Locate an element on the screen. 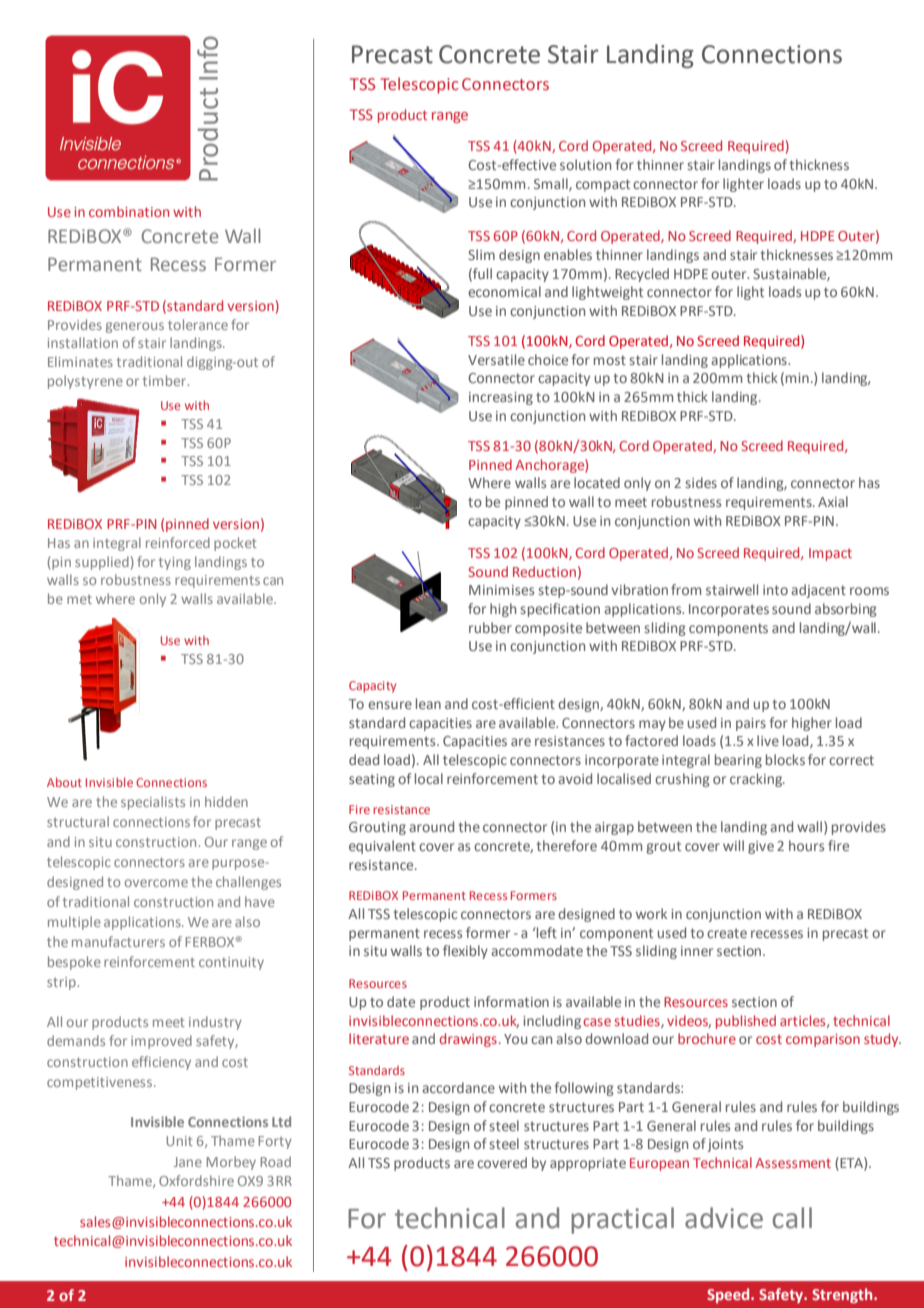 This screenshot has width=924, height=1308. combination is located at coordinates (129, 211).
